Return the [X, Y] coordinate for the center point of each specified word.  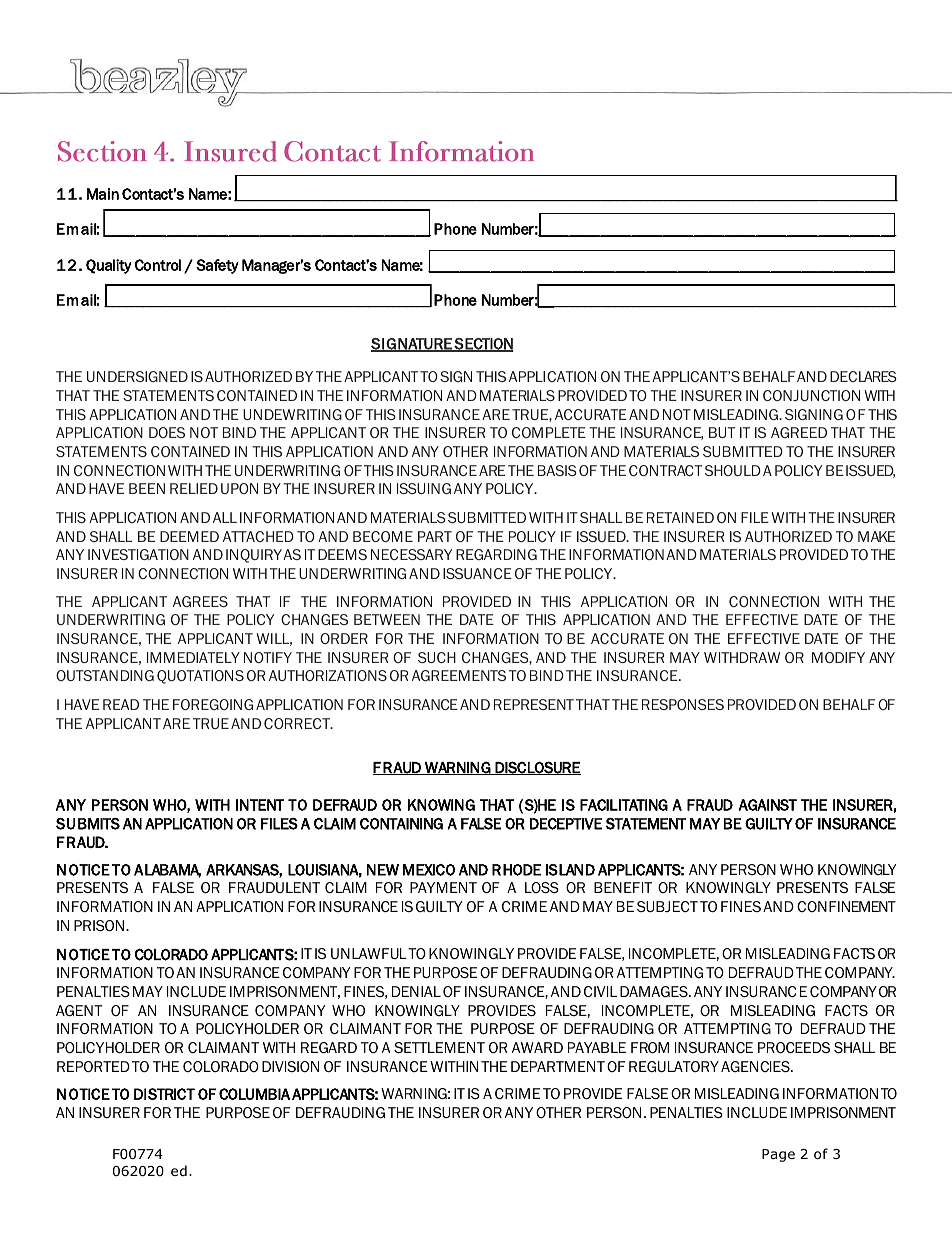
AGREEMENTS [459, 675]
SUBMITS [88, 824]
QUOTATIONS [200, 677]
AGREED [799, 432]
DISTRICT [164, 1094]
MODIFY [838, 657]
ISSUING [424, 488]
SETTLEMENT [439, 1047]
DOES [167, 432]
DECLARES [863, 376]
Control [158, 265]
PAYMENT [443, 887]
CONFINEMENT [846, 906]
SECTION [483, 345]
